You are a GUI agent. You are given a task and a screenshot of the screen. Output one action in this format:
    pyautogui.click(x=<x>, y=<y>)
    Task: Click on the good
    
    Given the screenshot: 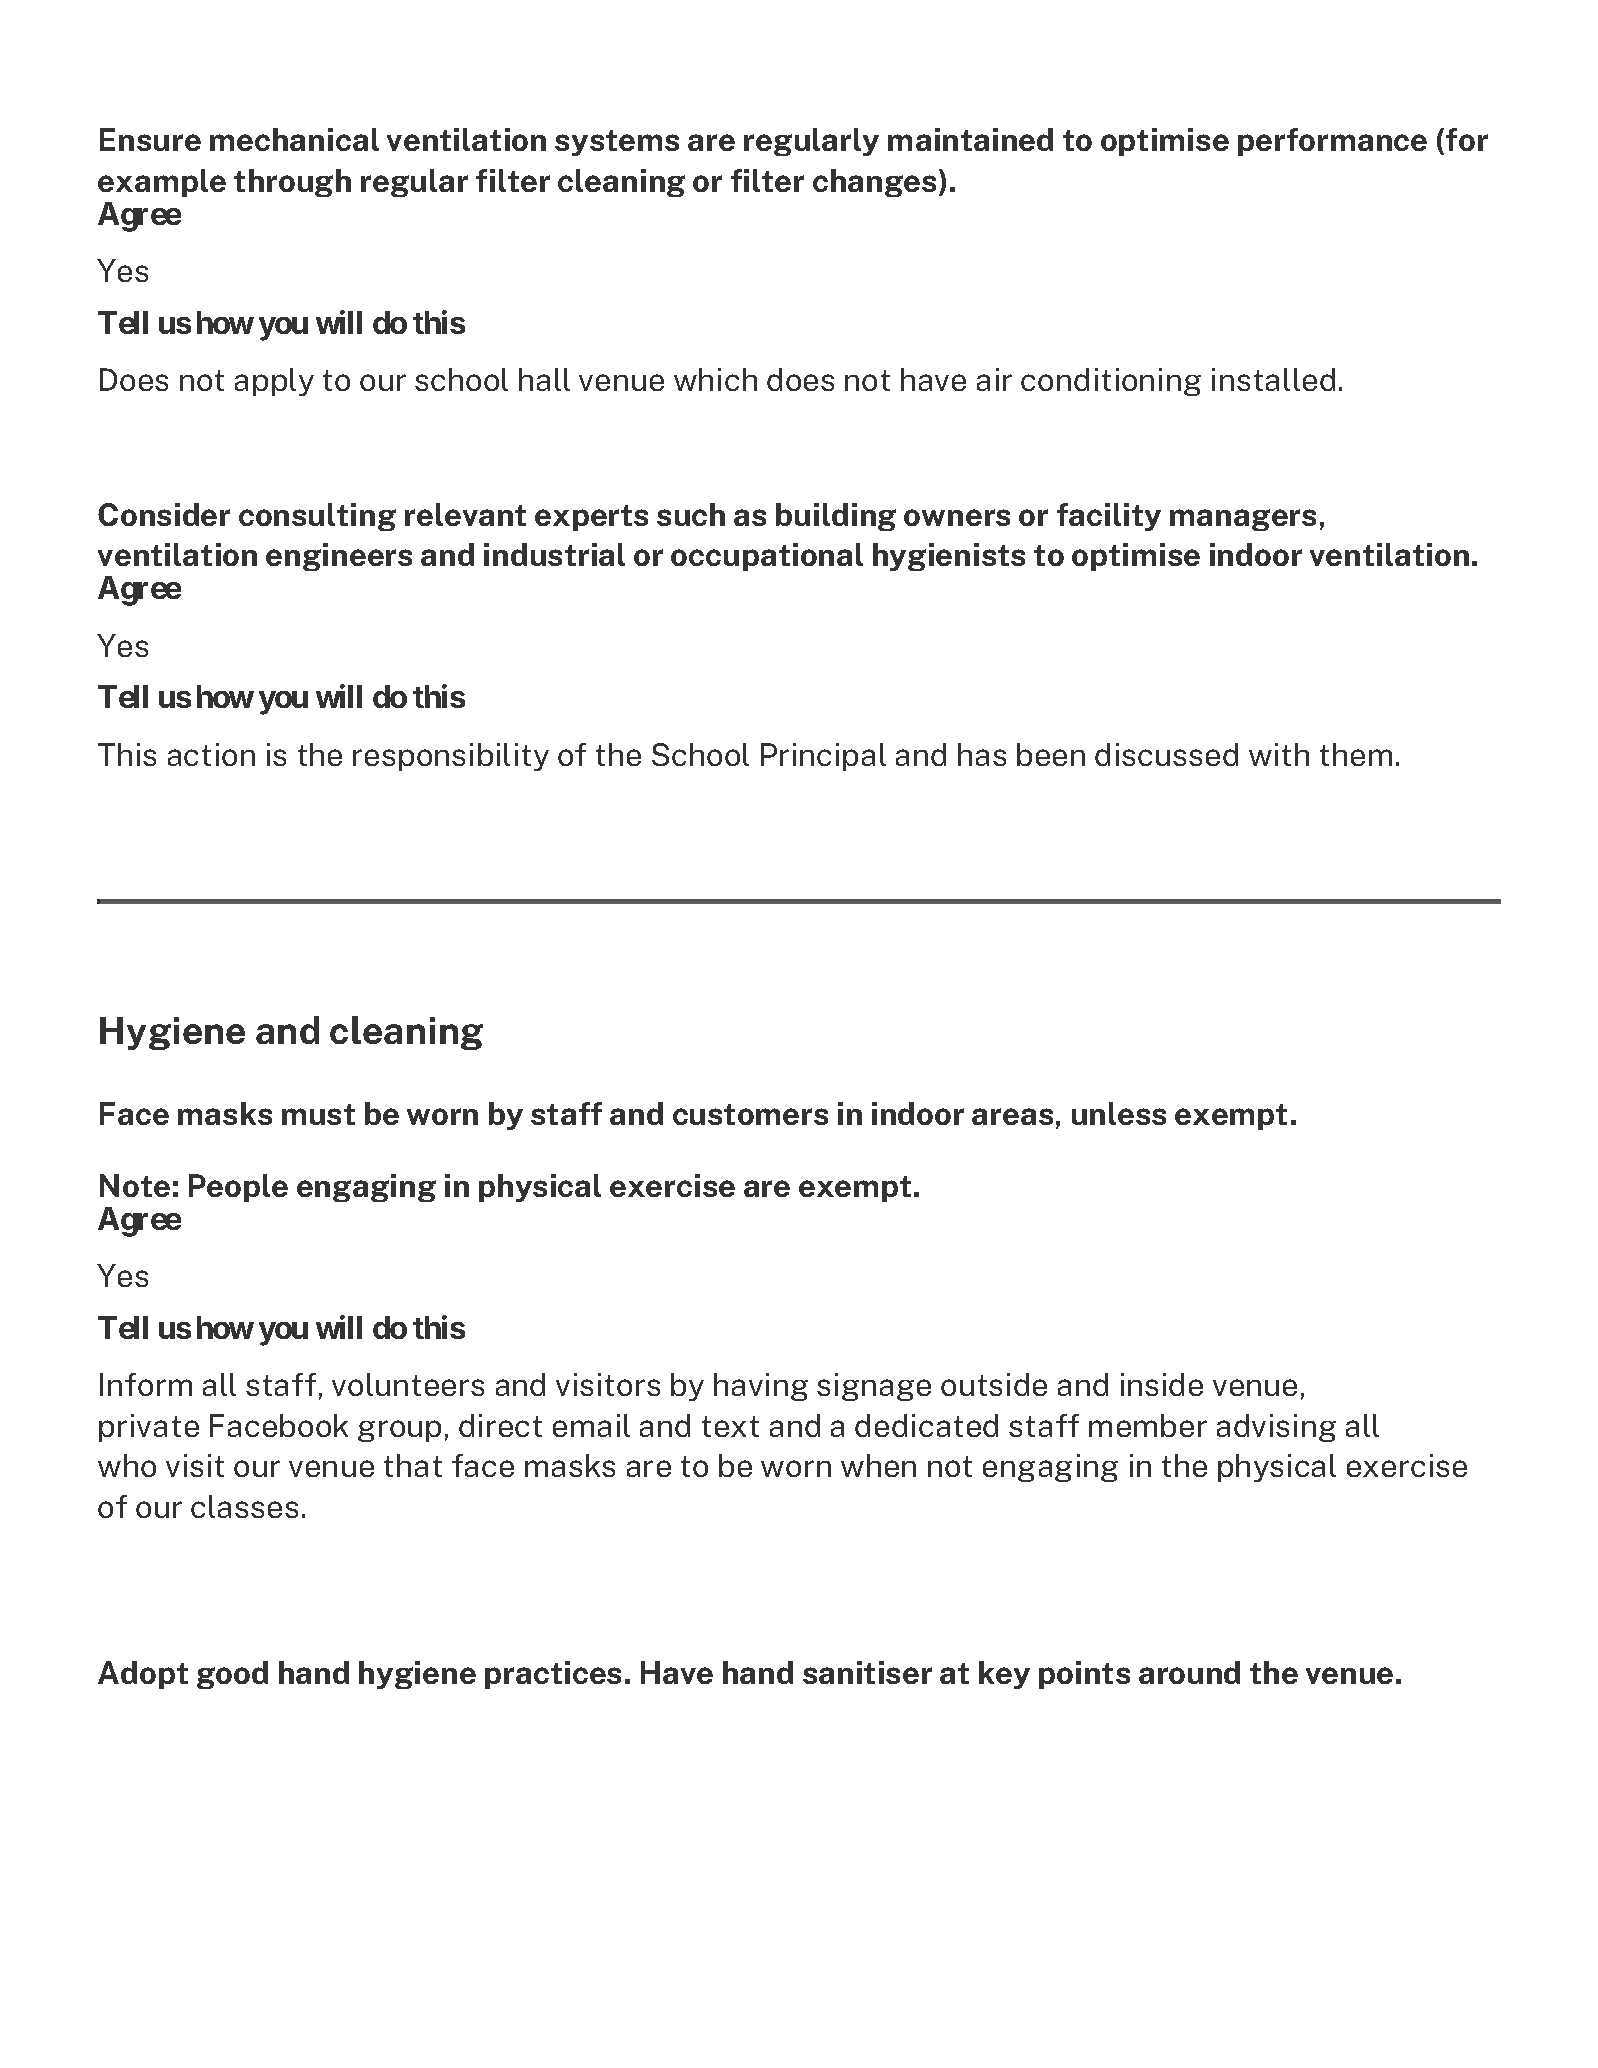 What is the action you would take?
    pyautogui.click(x=232, y=1675)
